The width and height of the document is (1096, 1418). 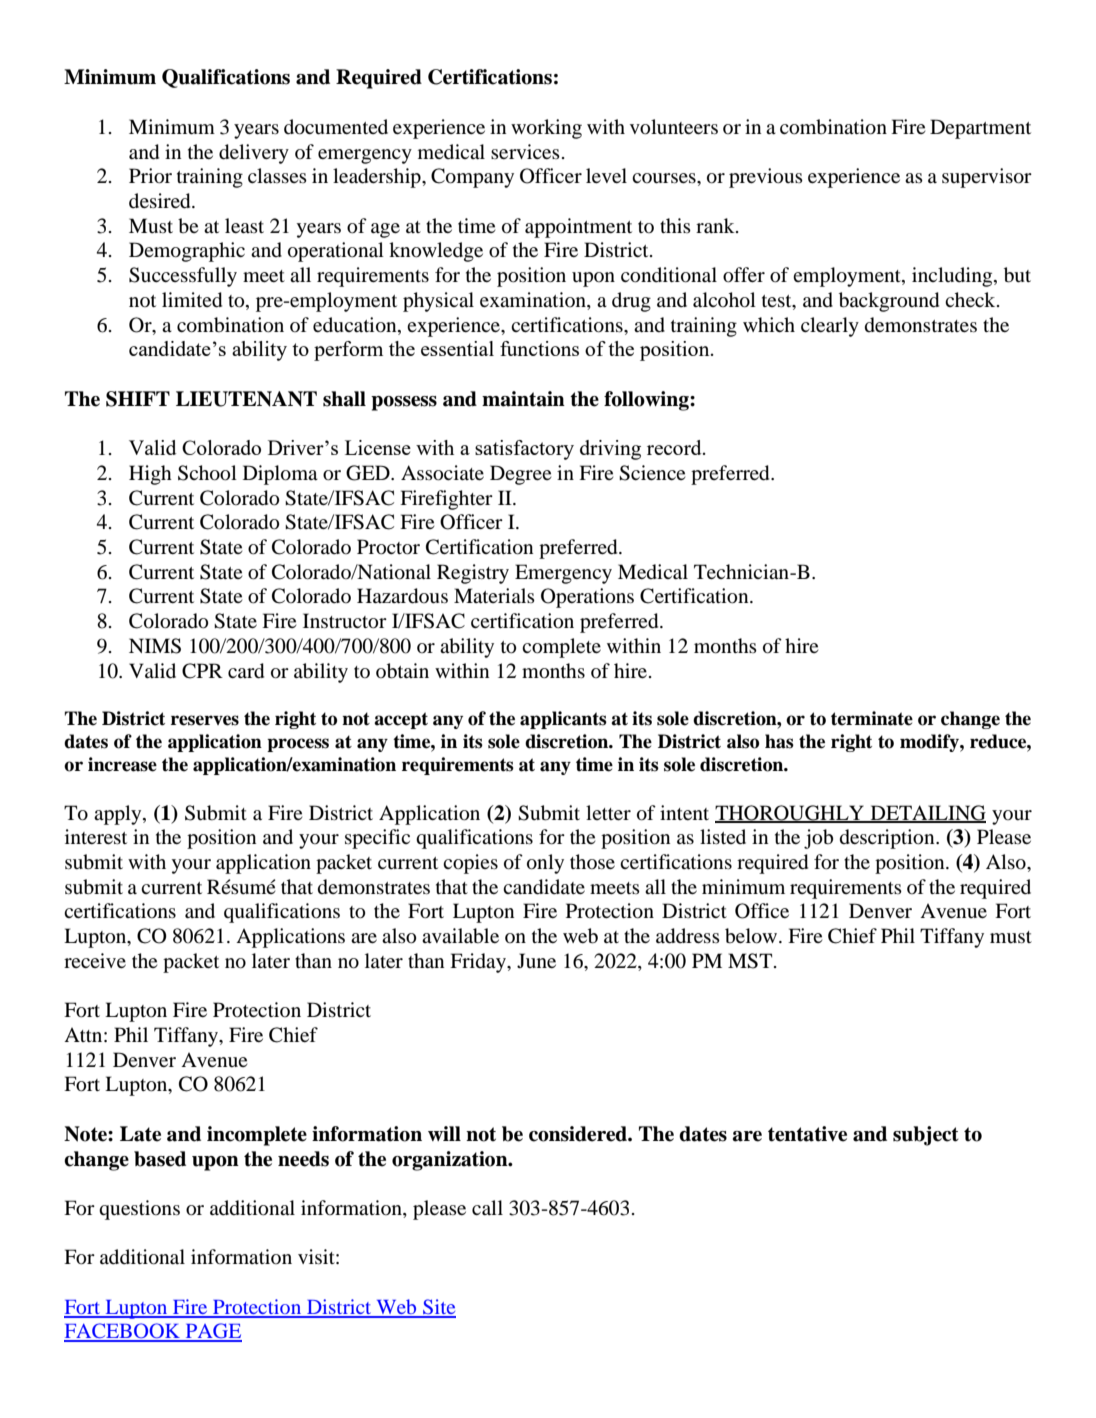 I want to click on PAGE, so click(x=212, y=1332).
